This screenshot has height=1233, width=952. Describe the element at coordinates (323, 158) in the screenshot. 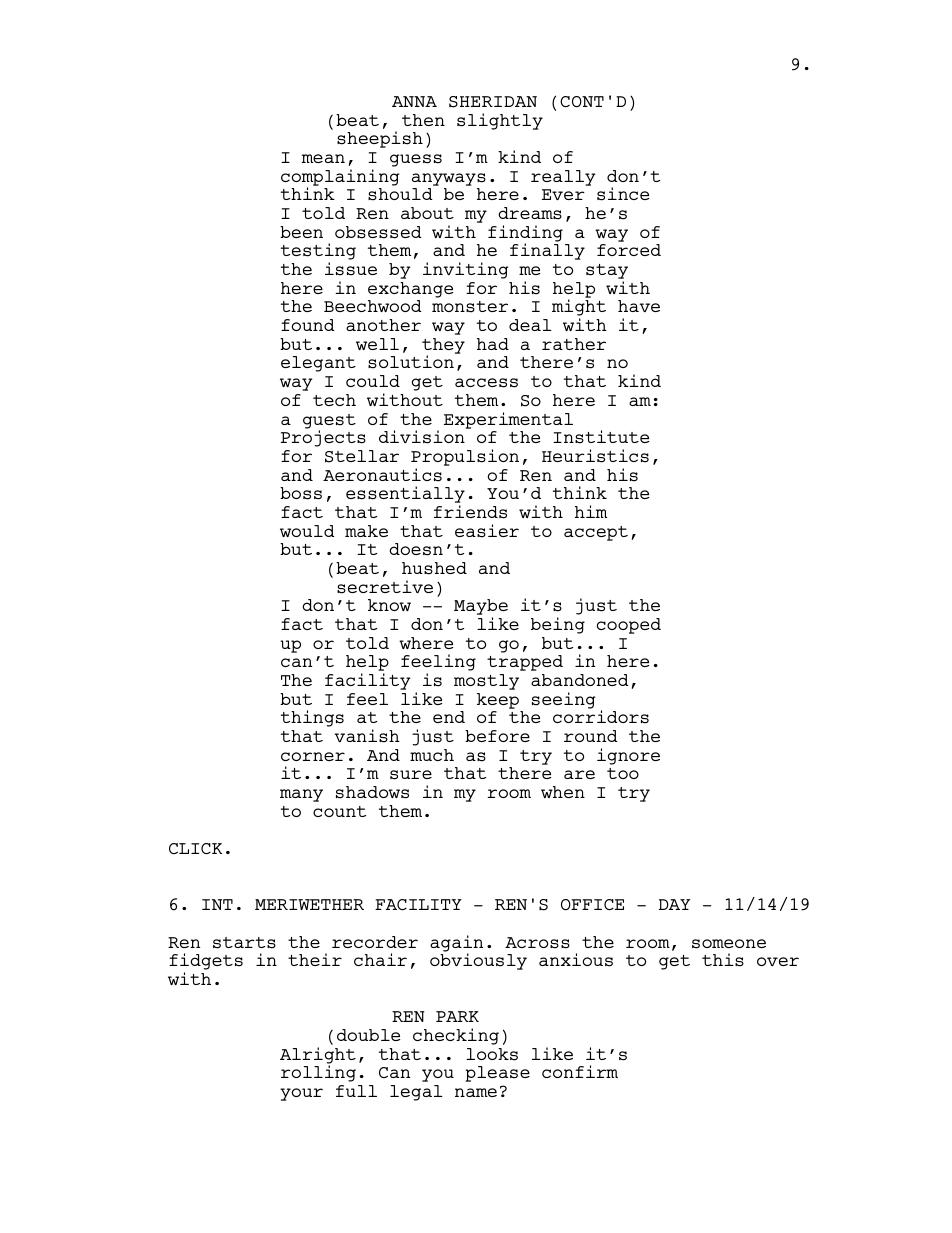

I see `mean` at that location.
